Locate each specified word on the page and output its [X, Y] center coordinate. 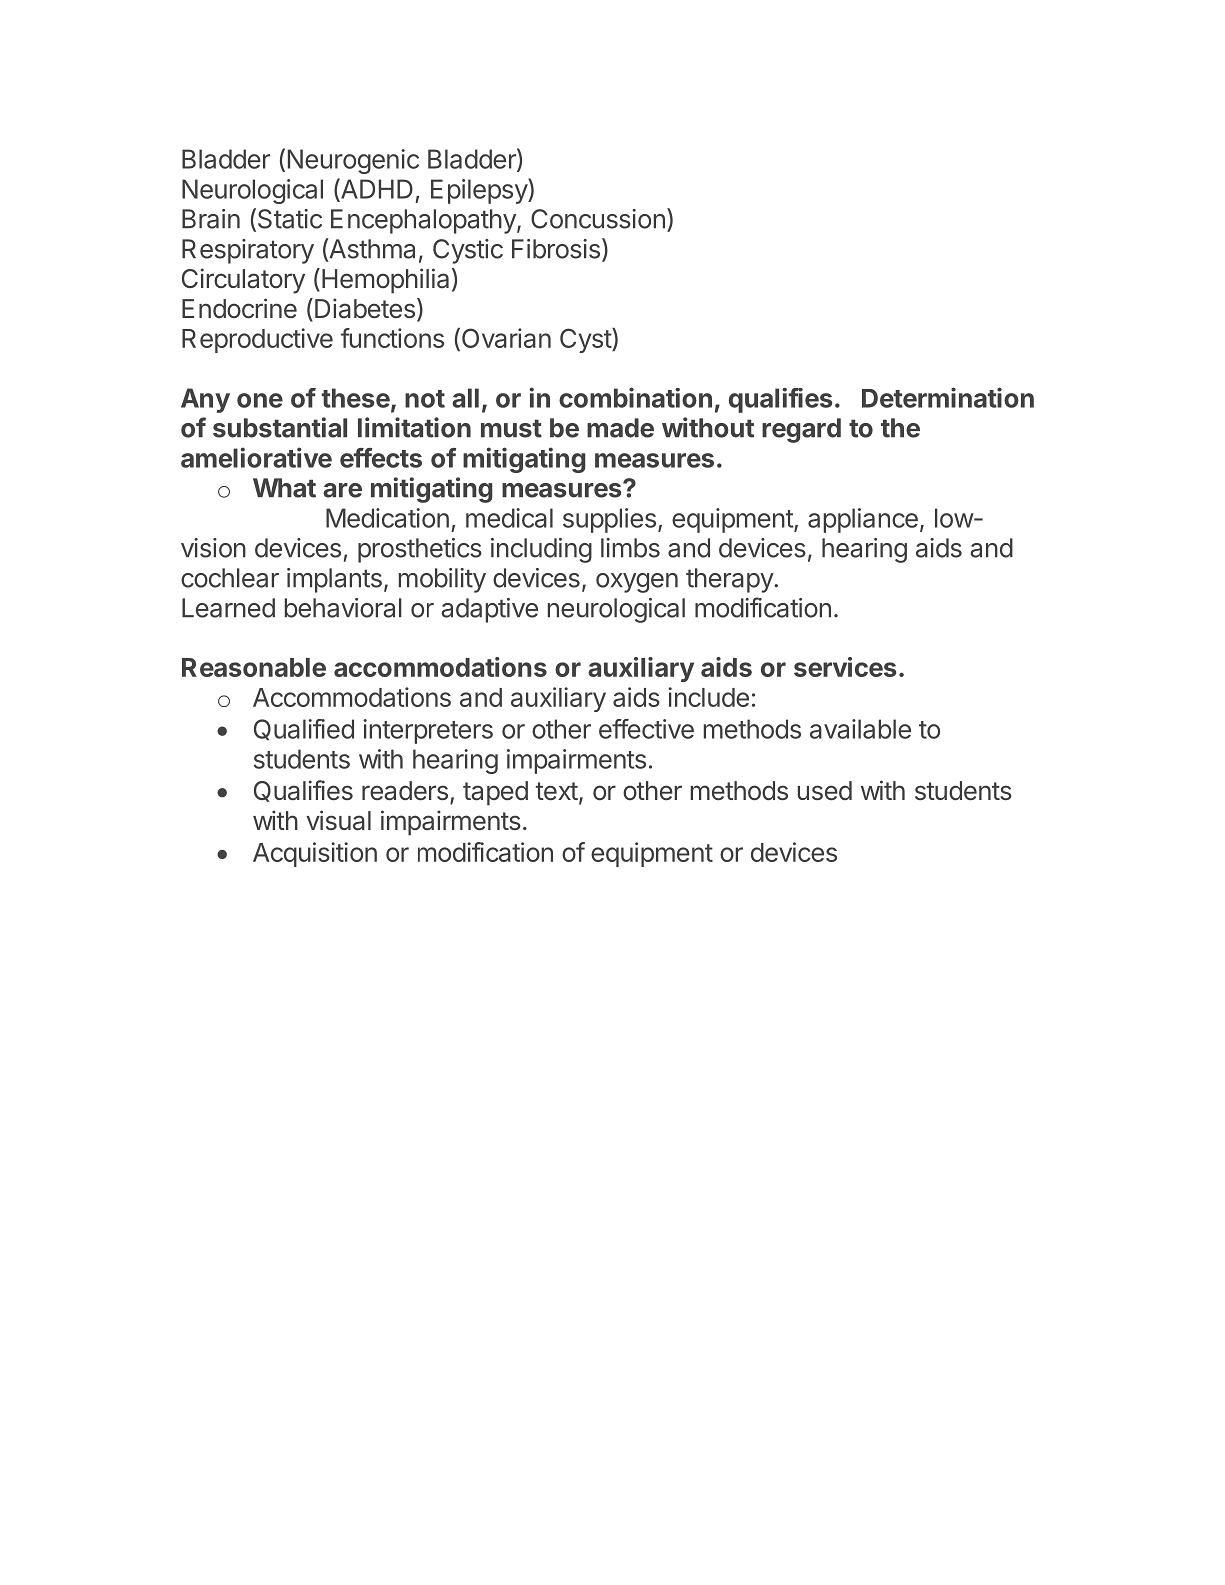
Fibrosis [556, 249]
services [845, 667]
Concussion [598, 219]
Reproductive [257, 340]
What [284, 488]
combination [635, 397]
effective [646, 729]
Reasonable [254, 667]
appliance [863, 520]
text [557, 791]
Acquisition [315, 854]
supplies [609, 520]
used [825, 791]
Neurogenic [353, 161]
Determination [948, 397]
